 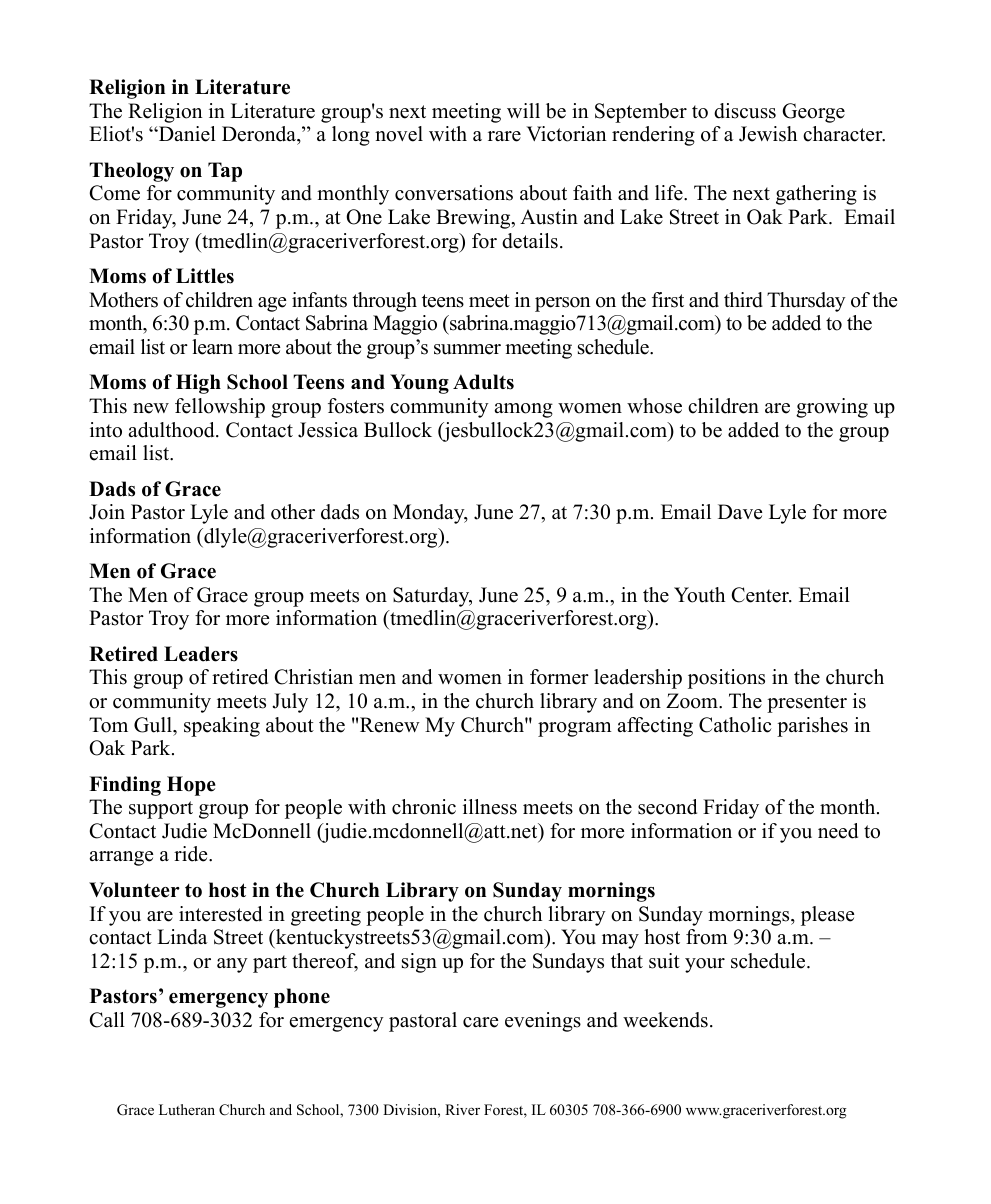 I want to click on ride, so click(x=192, y=854).
